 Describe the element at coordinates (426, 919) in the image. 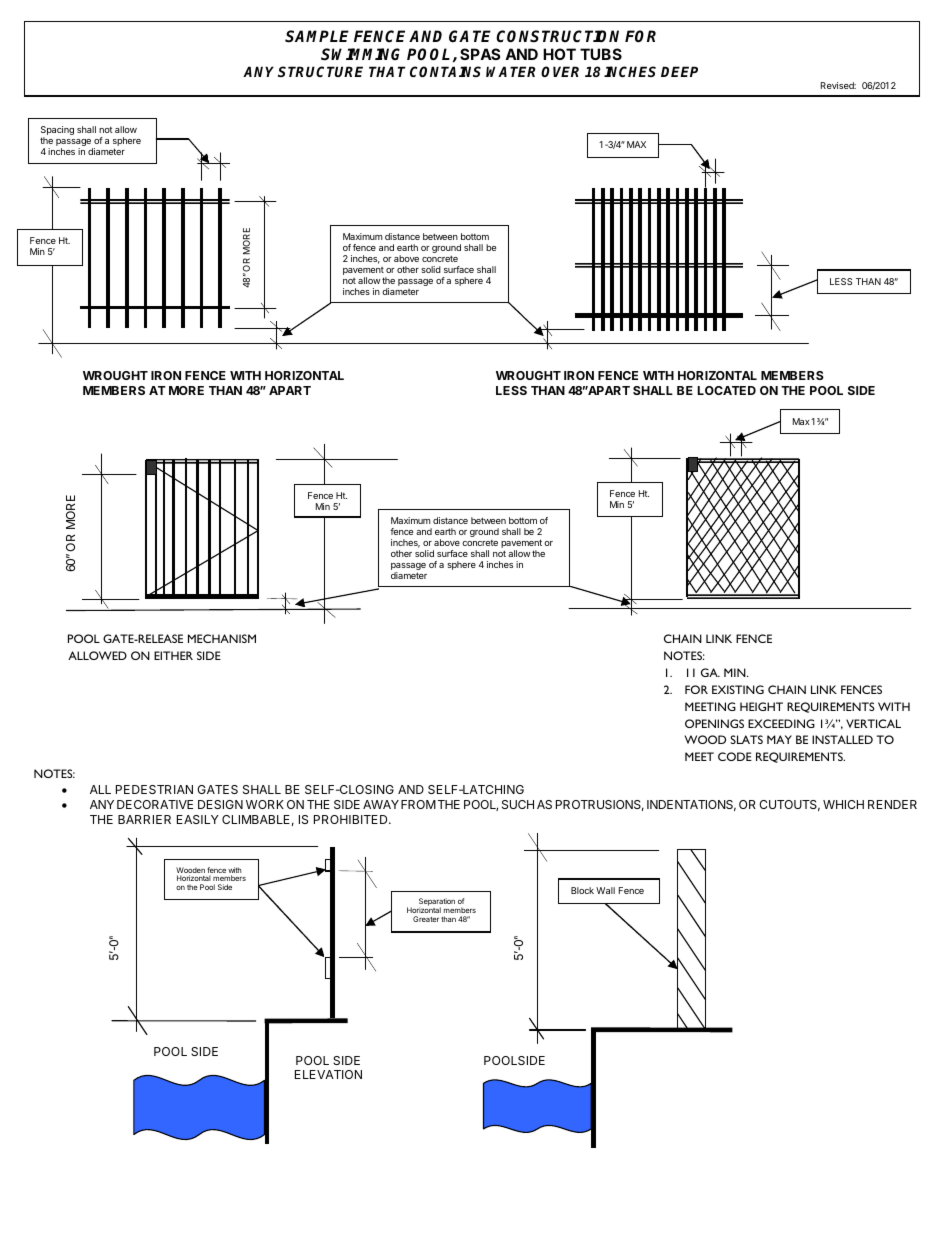

I see `Greater` at that location.
